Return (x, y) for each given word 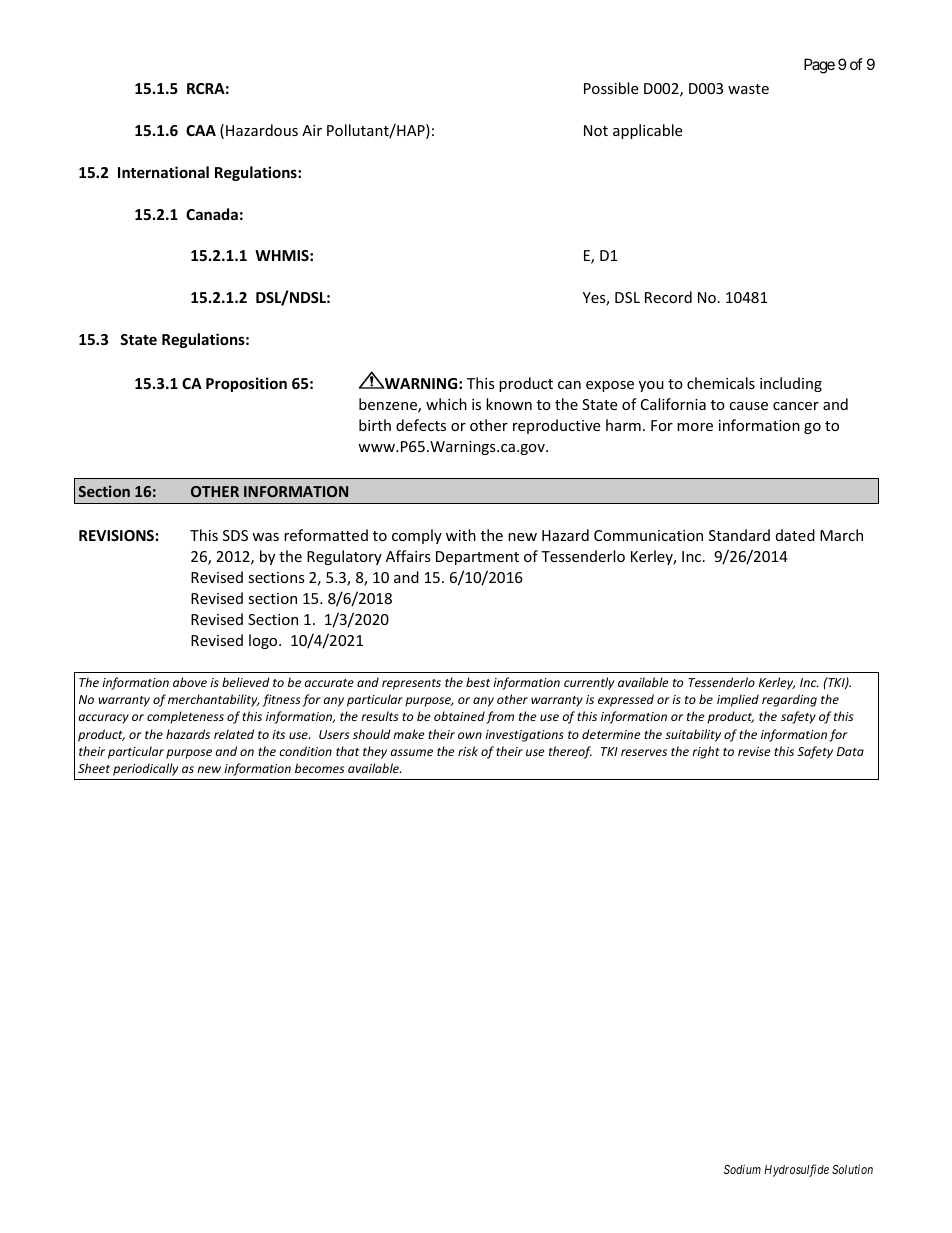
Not (596, 130)
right (706, 752)
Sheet (94, 768)
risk (468, 751)
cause (748, 406)
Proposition (246, 384)
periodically (145, 769)
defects (421, 425)
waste (748, 89)
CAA (201, 130)
